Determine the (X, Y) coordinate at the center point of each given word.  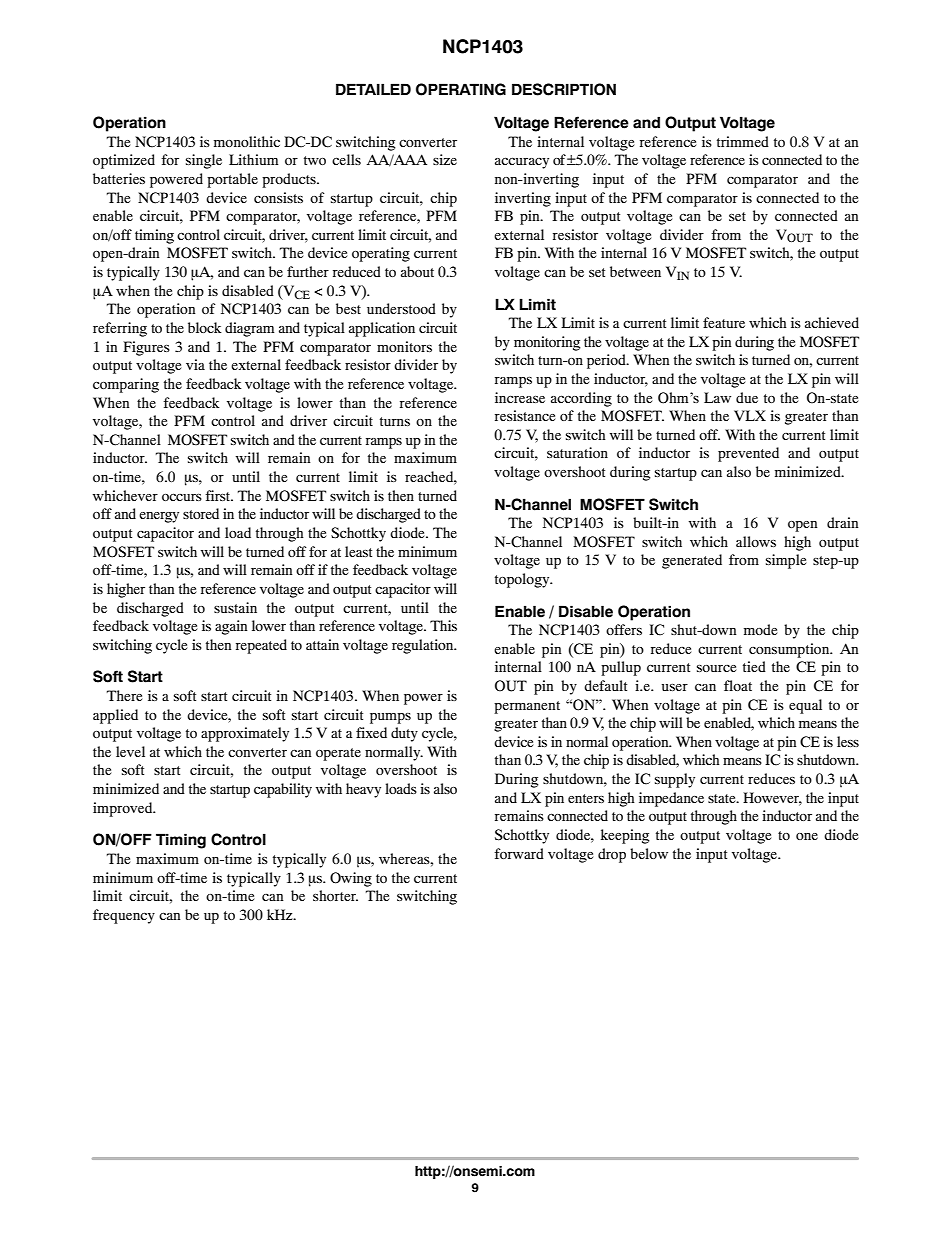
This (443, 625)
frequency (124, 916)
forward (519, 853)
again (231, 627)
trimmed (743, 141)
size (445, 159)
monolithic (247, 141)
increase (520, 397)
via (195, 364)
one (807, 836)
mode (761, 629)
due (747, 397)
